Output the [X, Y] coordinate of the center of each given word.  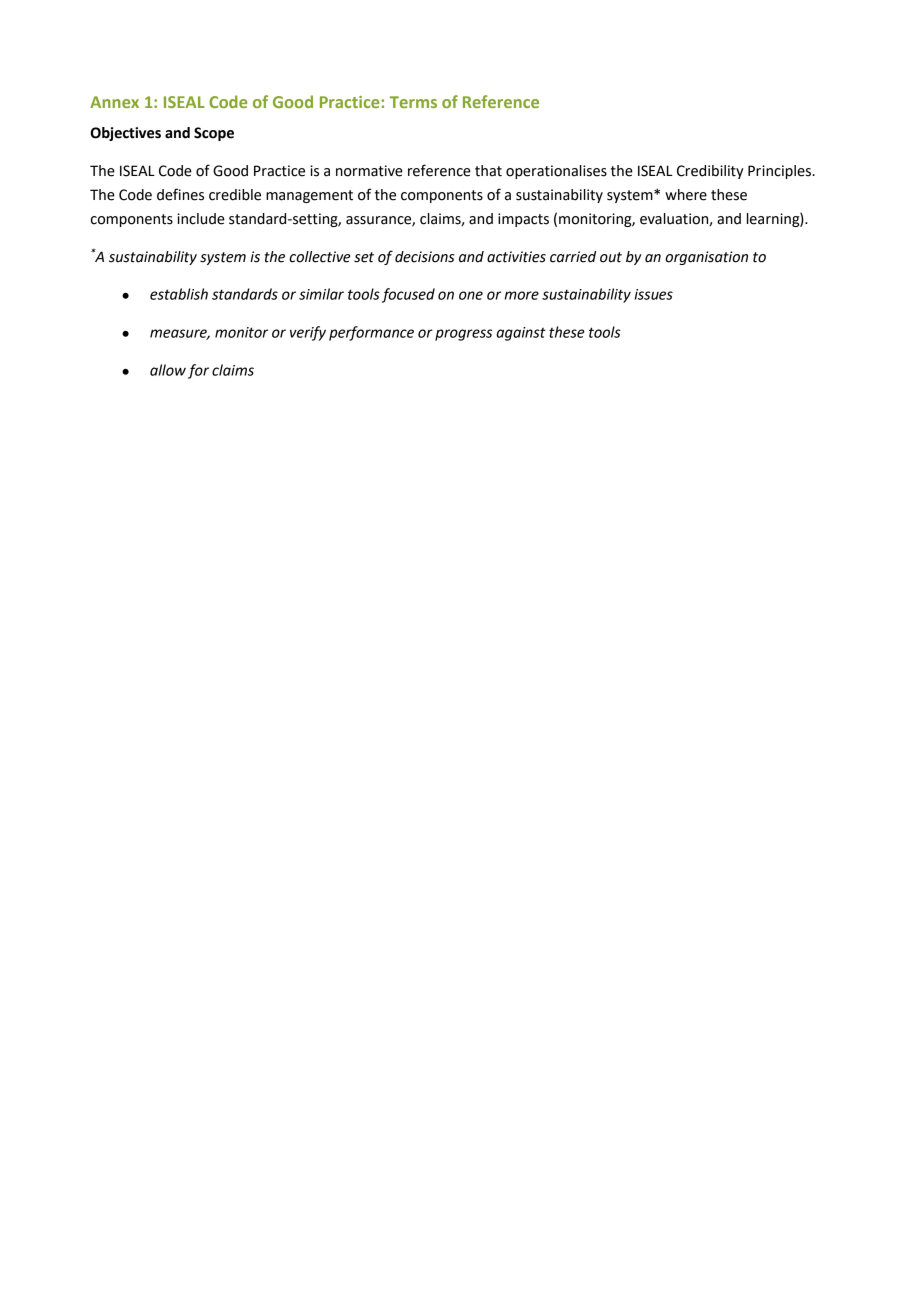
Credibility [710, 172]
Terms [413, 102]
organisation [706, 258]
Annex [114, 102]
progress [463, 335]
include [201, 219]
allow [168, 370]
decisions [424, 257]
